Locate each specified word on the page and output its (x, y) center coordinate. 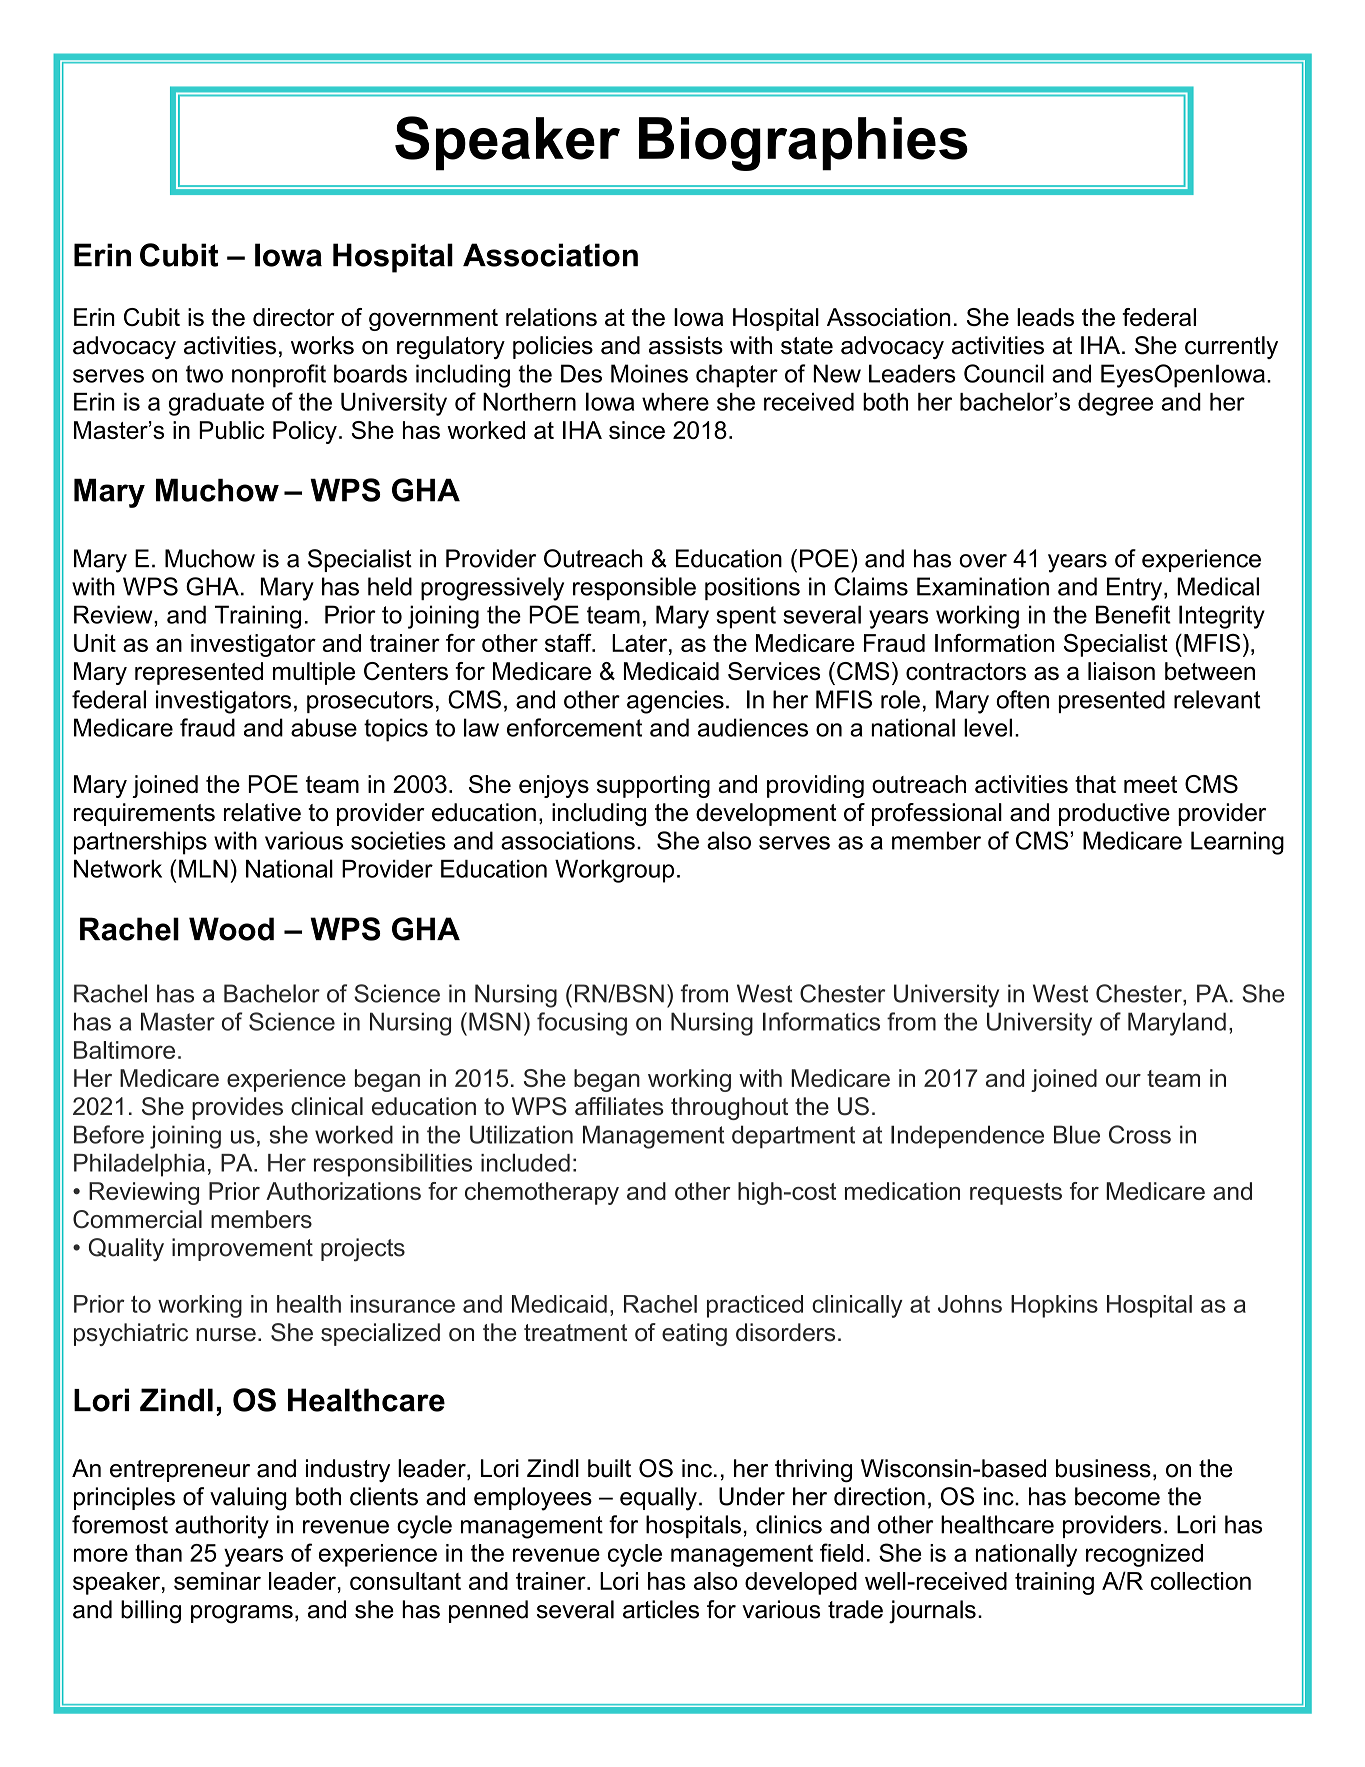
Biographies (803, 144)
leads (1045, 317)
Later (641, 643)
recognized (1144, 1555)
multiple (314, 673)
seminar (217, 1581)
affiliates (619, 1106)
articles (661, 1609)
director (294, 317)
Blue (1077, 1134)
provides (237, 1108)
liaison (1121, 671)
